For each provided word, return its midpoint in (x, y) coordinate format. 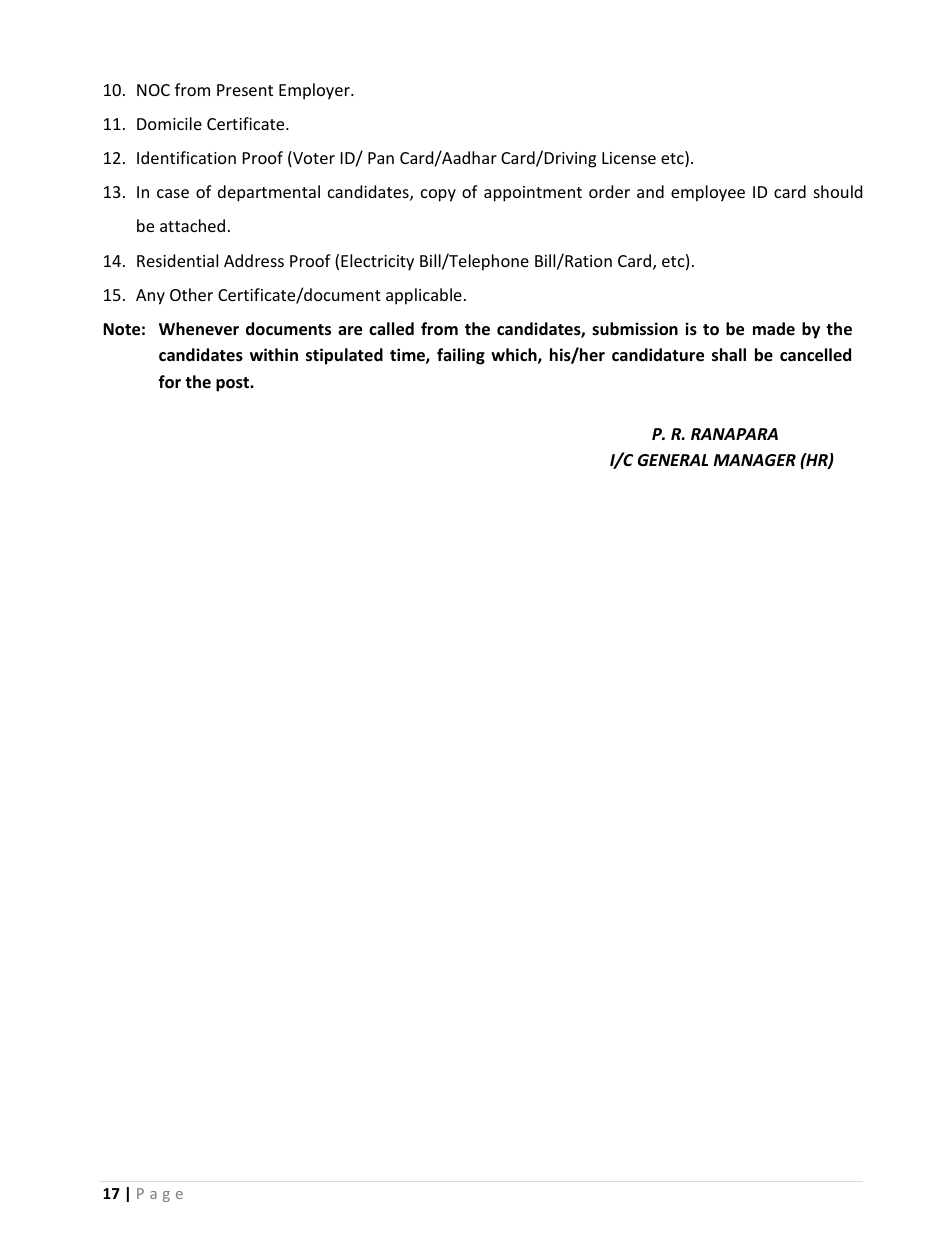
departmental (269, 193)
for (169, 382)
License (629, 158)
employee (708, 193)
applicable (424, 296)
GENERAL (673, 460)
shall (729, 355)
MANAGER (755, 460)
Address (254, 260)
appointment (533, 194)
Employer (315, 91)
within (274, 354)
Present (245, 90)
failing (461, 356)
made (774, 328)
